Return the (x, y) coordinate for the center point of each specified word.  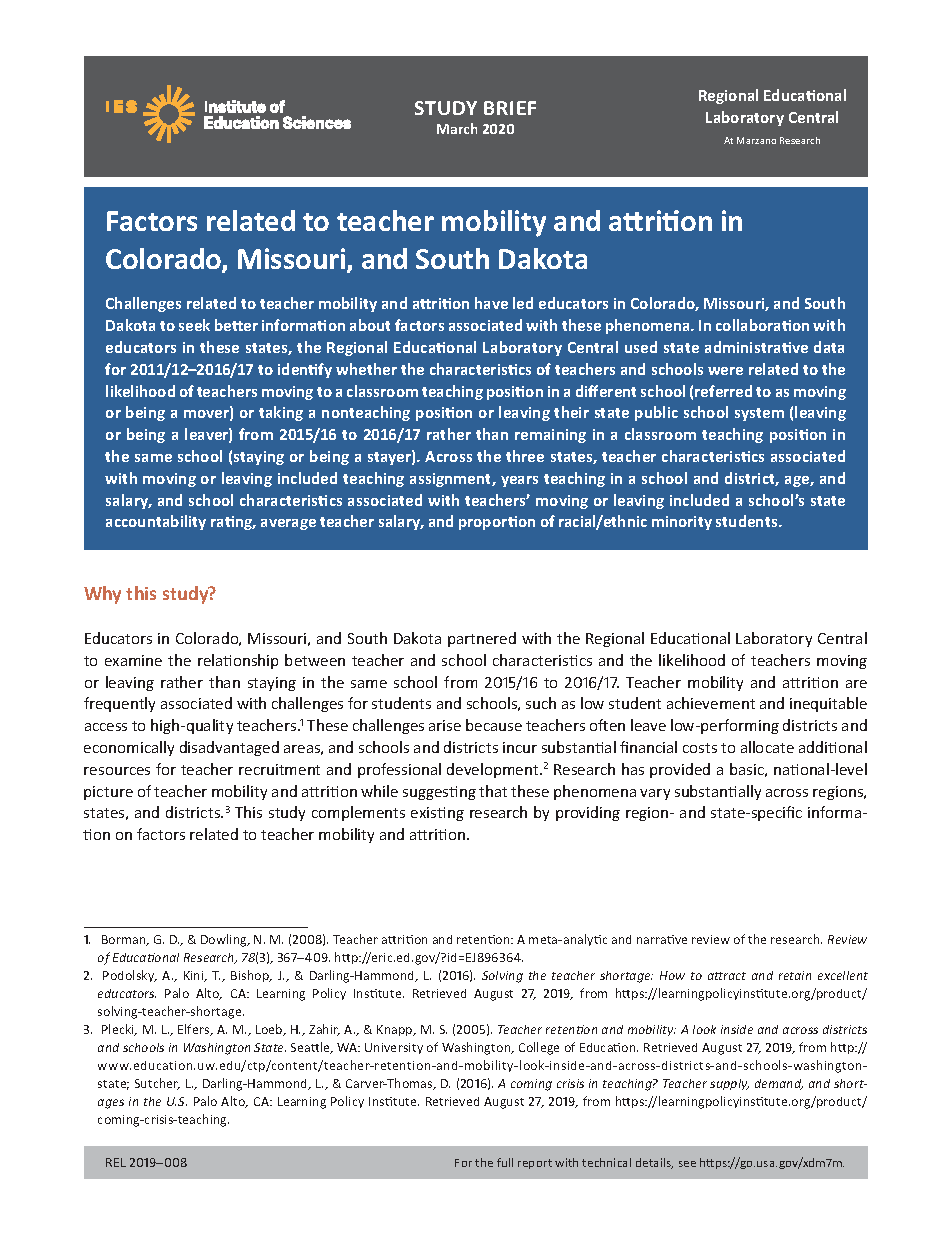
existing (437, 814)
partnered (482, 639)
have (491, 303)
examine (133, 660)
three (525, 456)
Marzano (756, 140)
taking (281, 413)
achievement (711, 703)
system (759, 414)
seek (194, 325)
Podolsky (130, 976)
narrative (662, 939)
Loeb (270, 1030)
